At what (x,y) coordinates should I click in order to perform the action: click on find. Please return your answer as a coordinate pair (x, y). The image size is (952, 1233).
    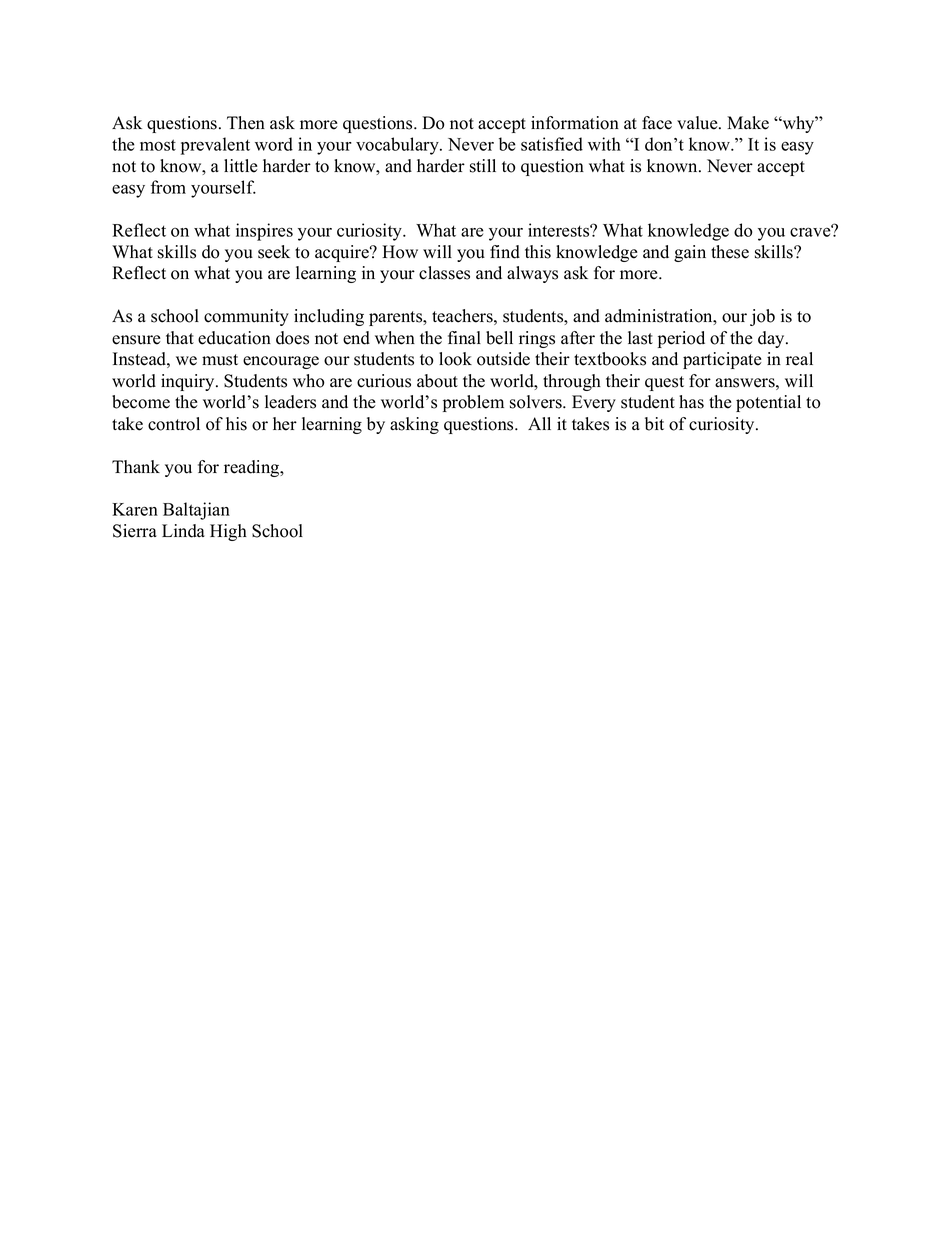
    Looking at the image, I should click on (505, 252).
